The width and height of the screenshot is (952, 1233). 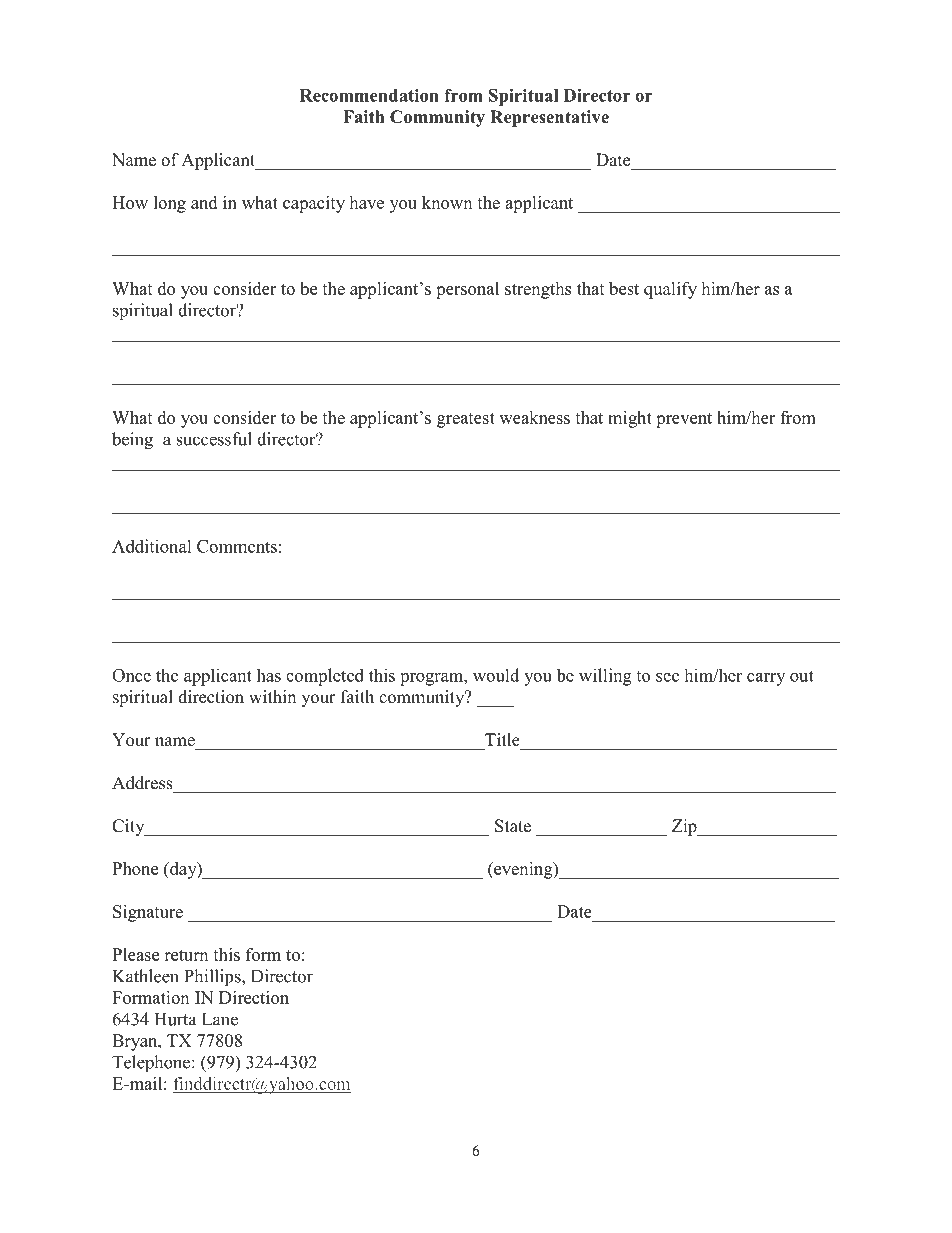 What do you see at coordinates (549, 118) in the screenshot?
I see `Representative` at bounding box center [549, 118].
